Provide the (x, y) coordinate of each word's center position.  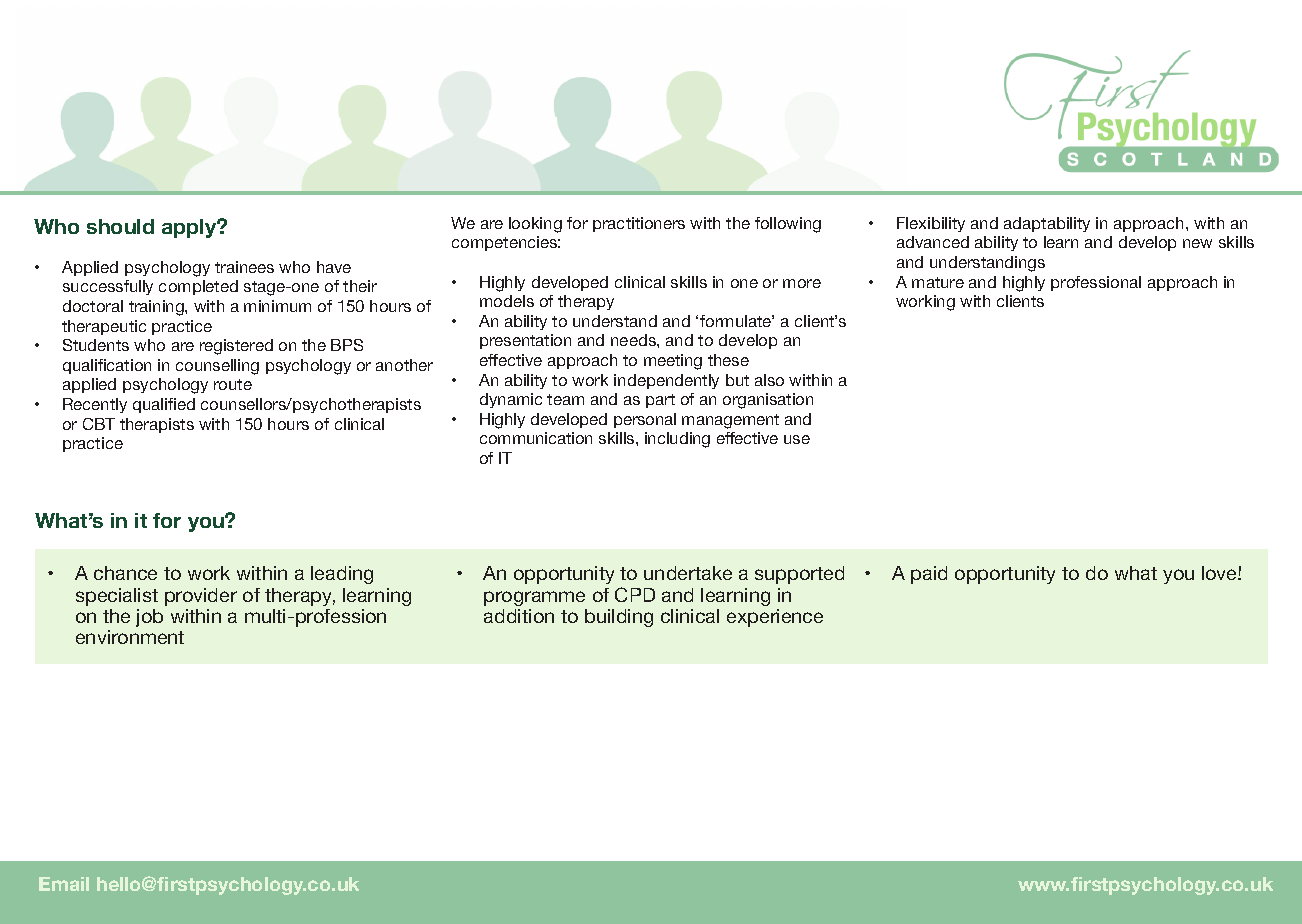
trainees (244, 267)
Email (64, 884)
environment (130, 637)
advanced (933, 242)
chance (125, 573)
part (660, 401)
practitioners (639, 224)
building (619, 618)
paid (929, 575)
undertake (688, 573)
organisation (768, 401)
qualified (164, 405)
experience (775, 618)
